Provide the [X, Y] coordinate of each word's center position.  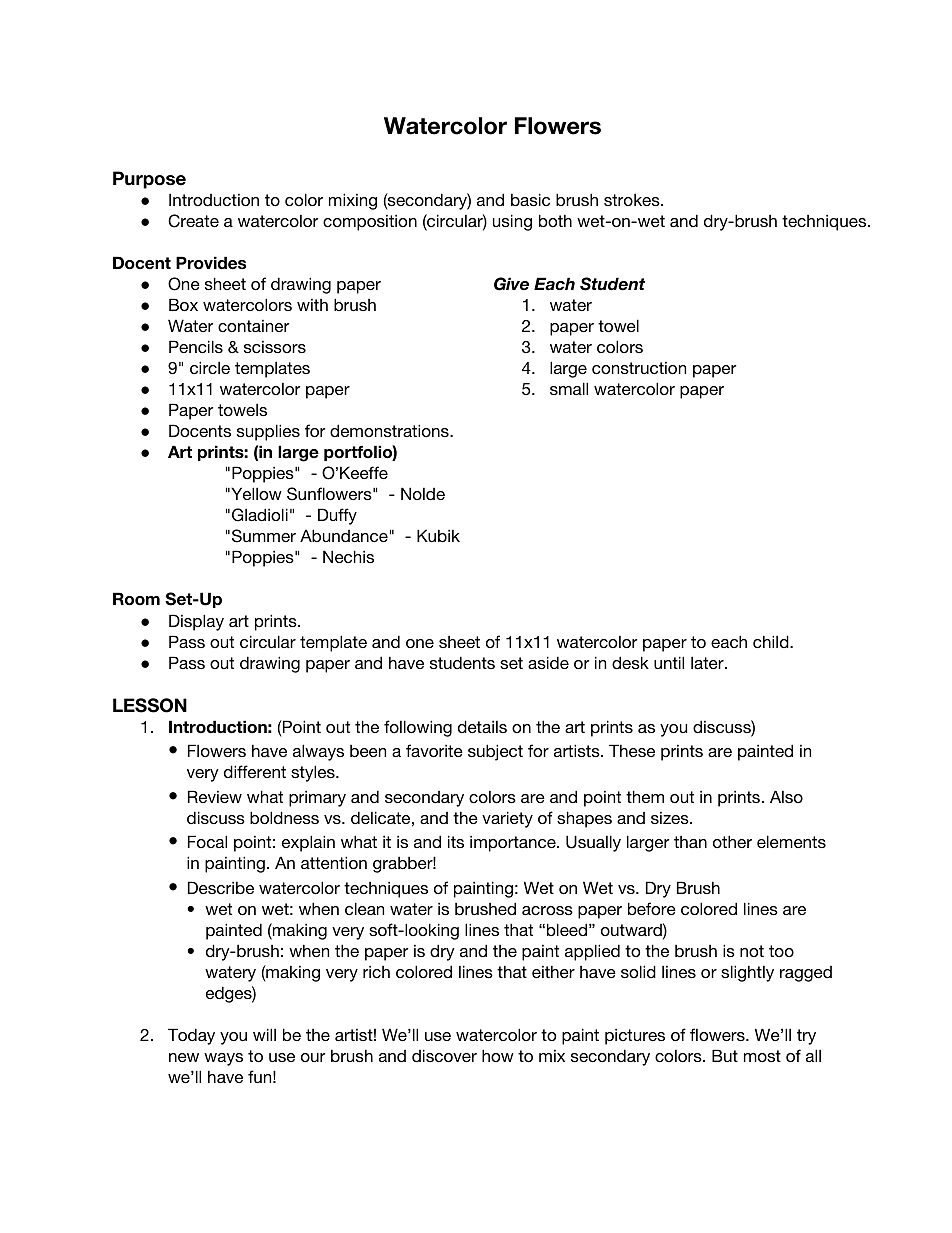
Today [191, 1036]
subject [495, 752]
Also [786, 796]
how [498, 1055]
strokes [633, 199]
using [512, 222]
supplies [268, 432]
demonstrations [390, 430]
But [725, 1055]
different [255, 771]
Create [193, 221]
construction [639, 368]
